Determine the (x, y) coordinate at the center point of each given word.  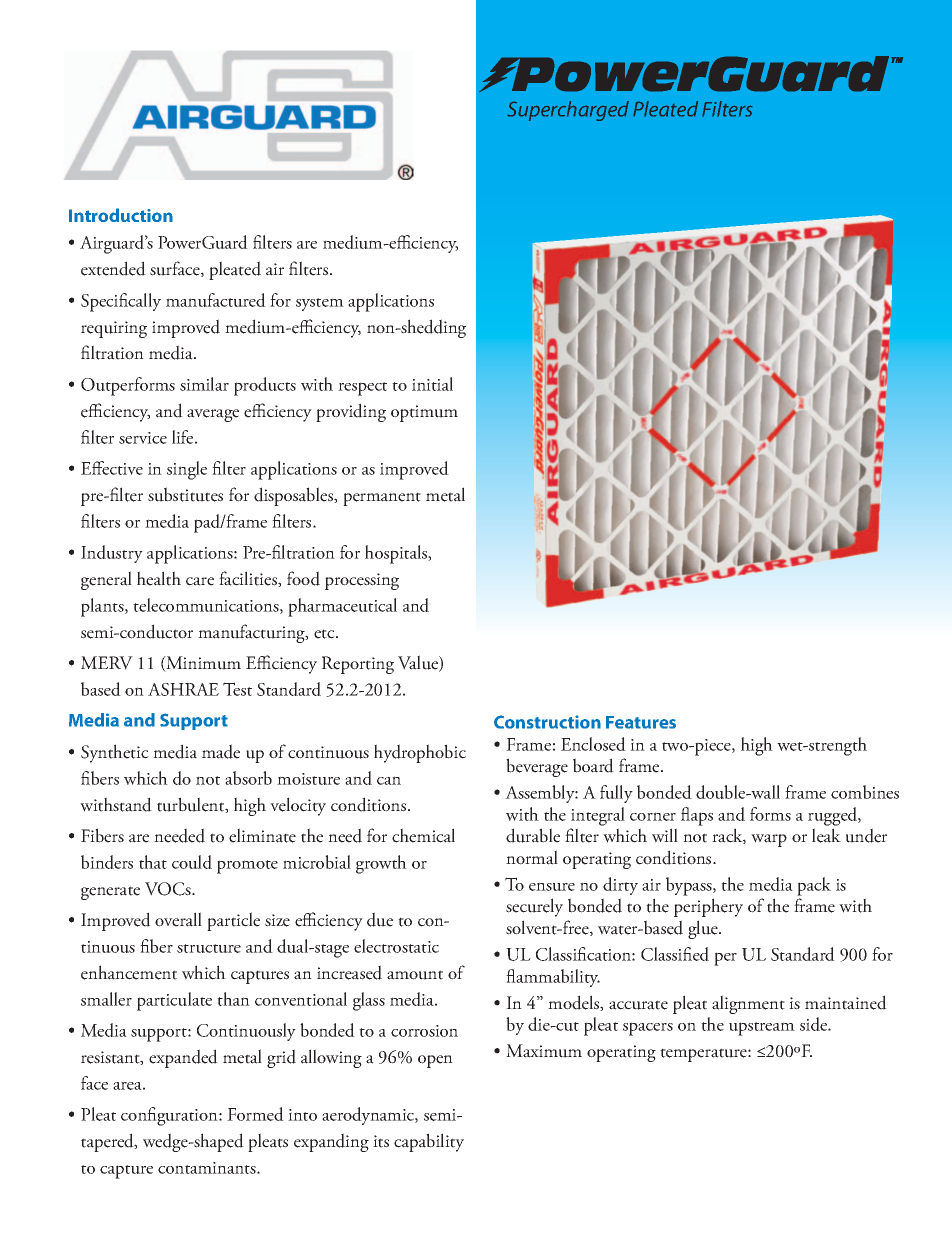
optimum (424, 413)
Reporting (357, 665)
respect (362, 389)
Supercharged (568, 111)
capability (429, 1142)
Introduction (121, 215)
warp (769, 840)
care (200, 581)
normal (532, 857)
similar (204, 384)
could (192, 862)
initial (432, 384)
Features (641, 722)
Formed (255, 1114)
